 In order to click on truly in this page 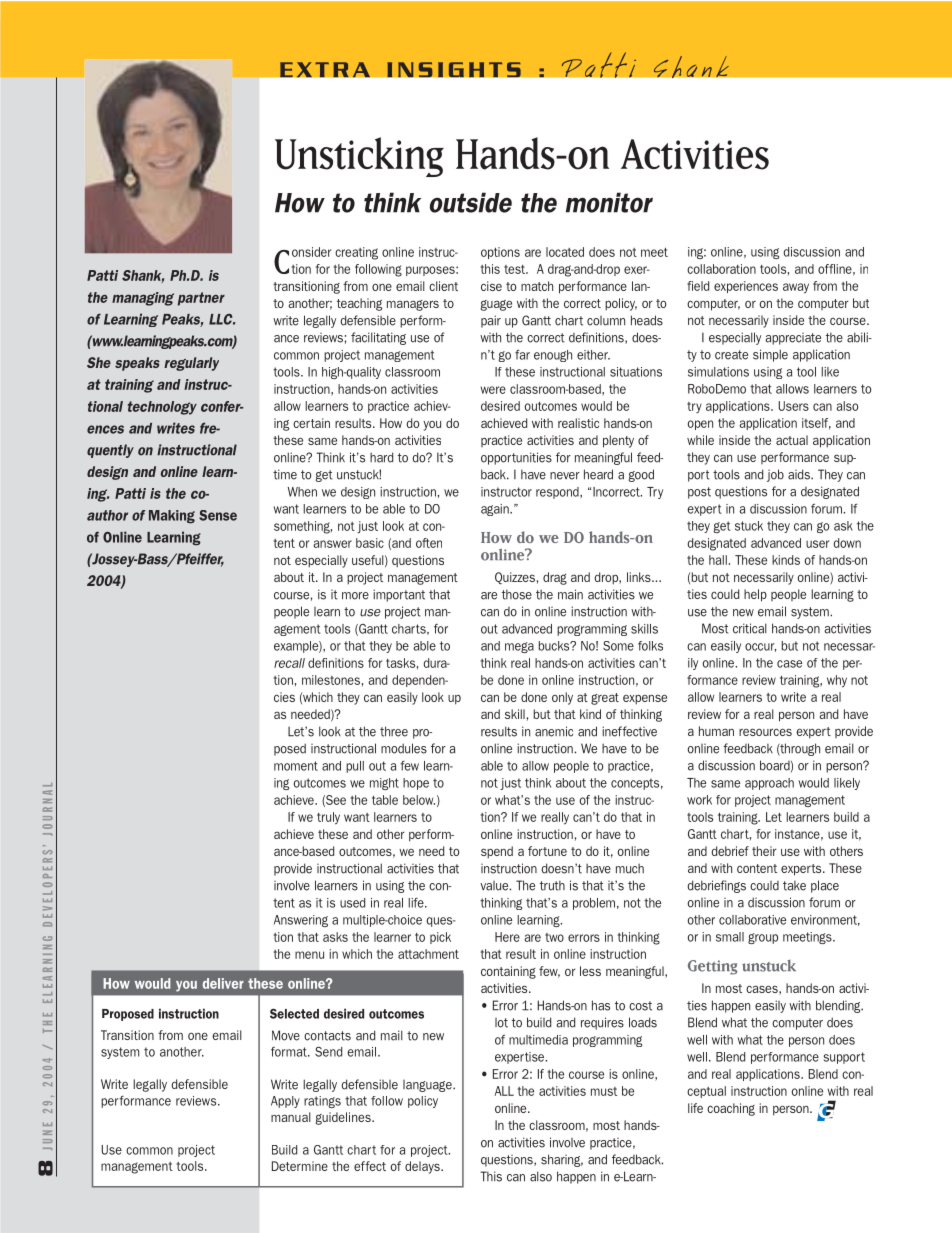, I will do `click(328, 818)`.
